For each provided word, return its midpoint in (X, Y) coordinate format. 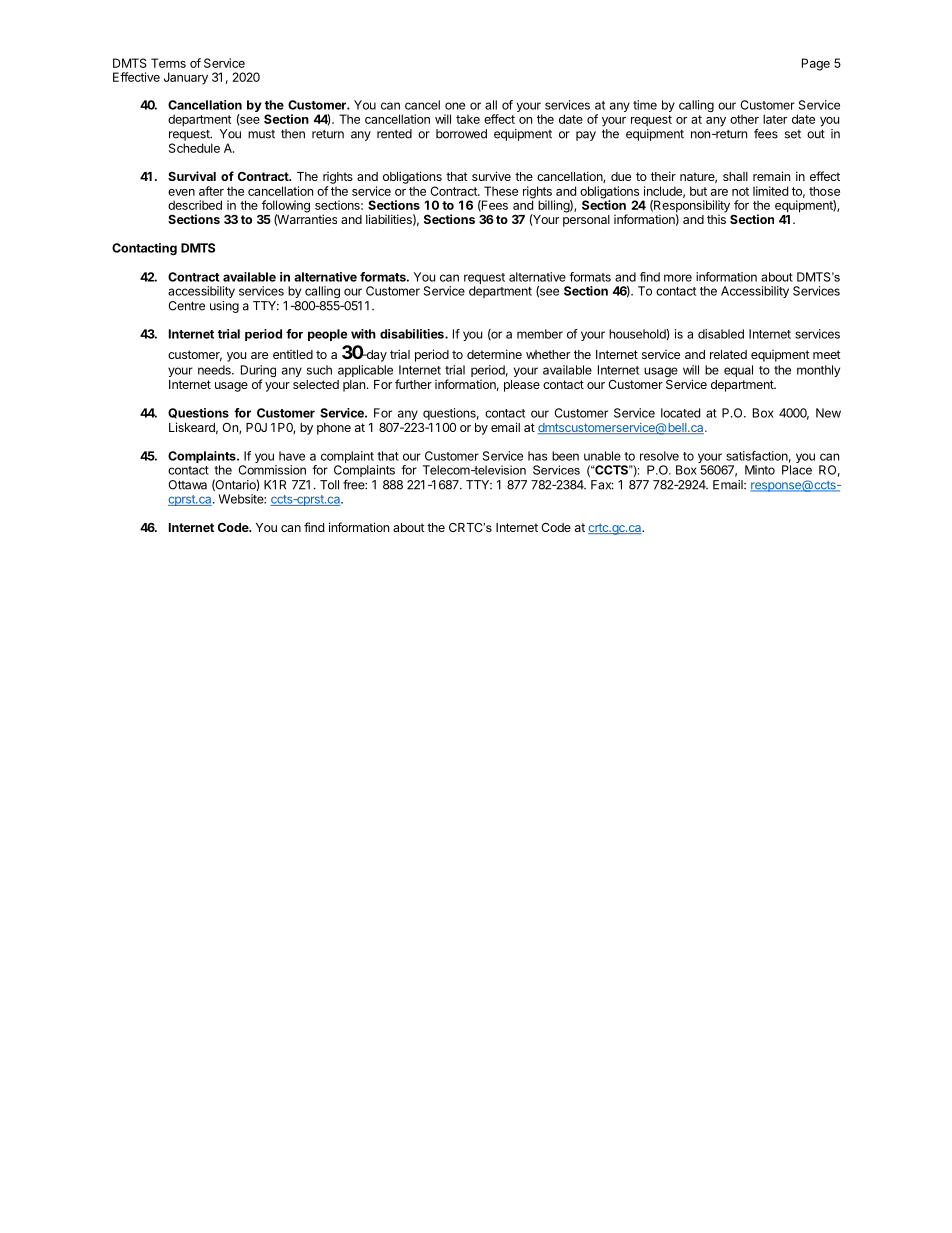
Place (797, 470)
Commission (272, 470)
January (186, 78)
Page (816, 64)
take (468, 119)
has (537, 456)
